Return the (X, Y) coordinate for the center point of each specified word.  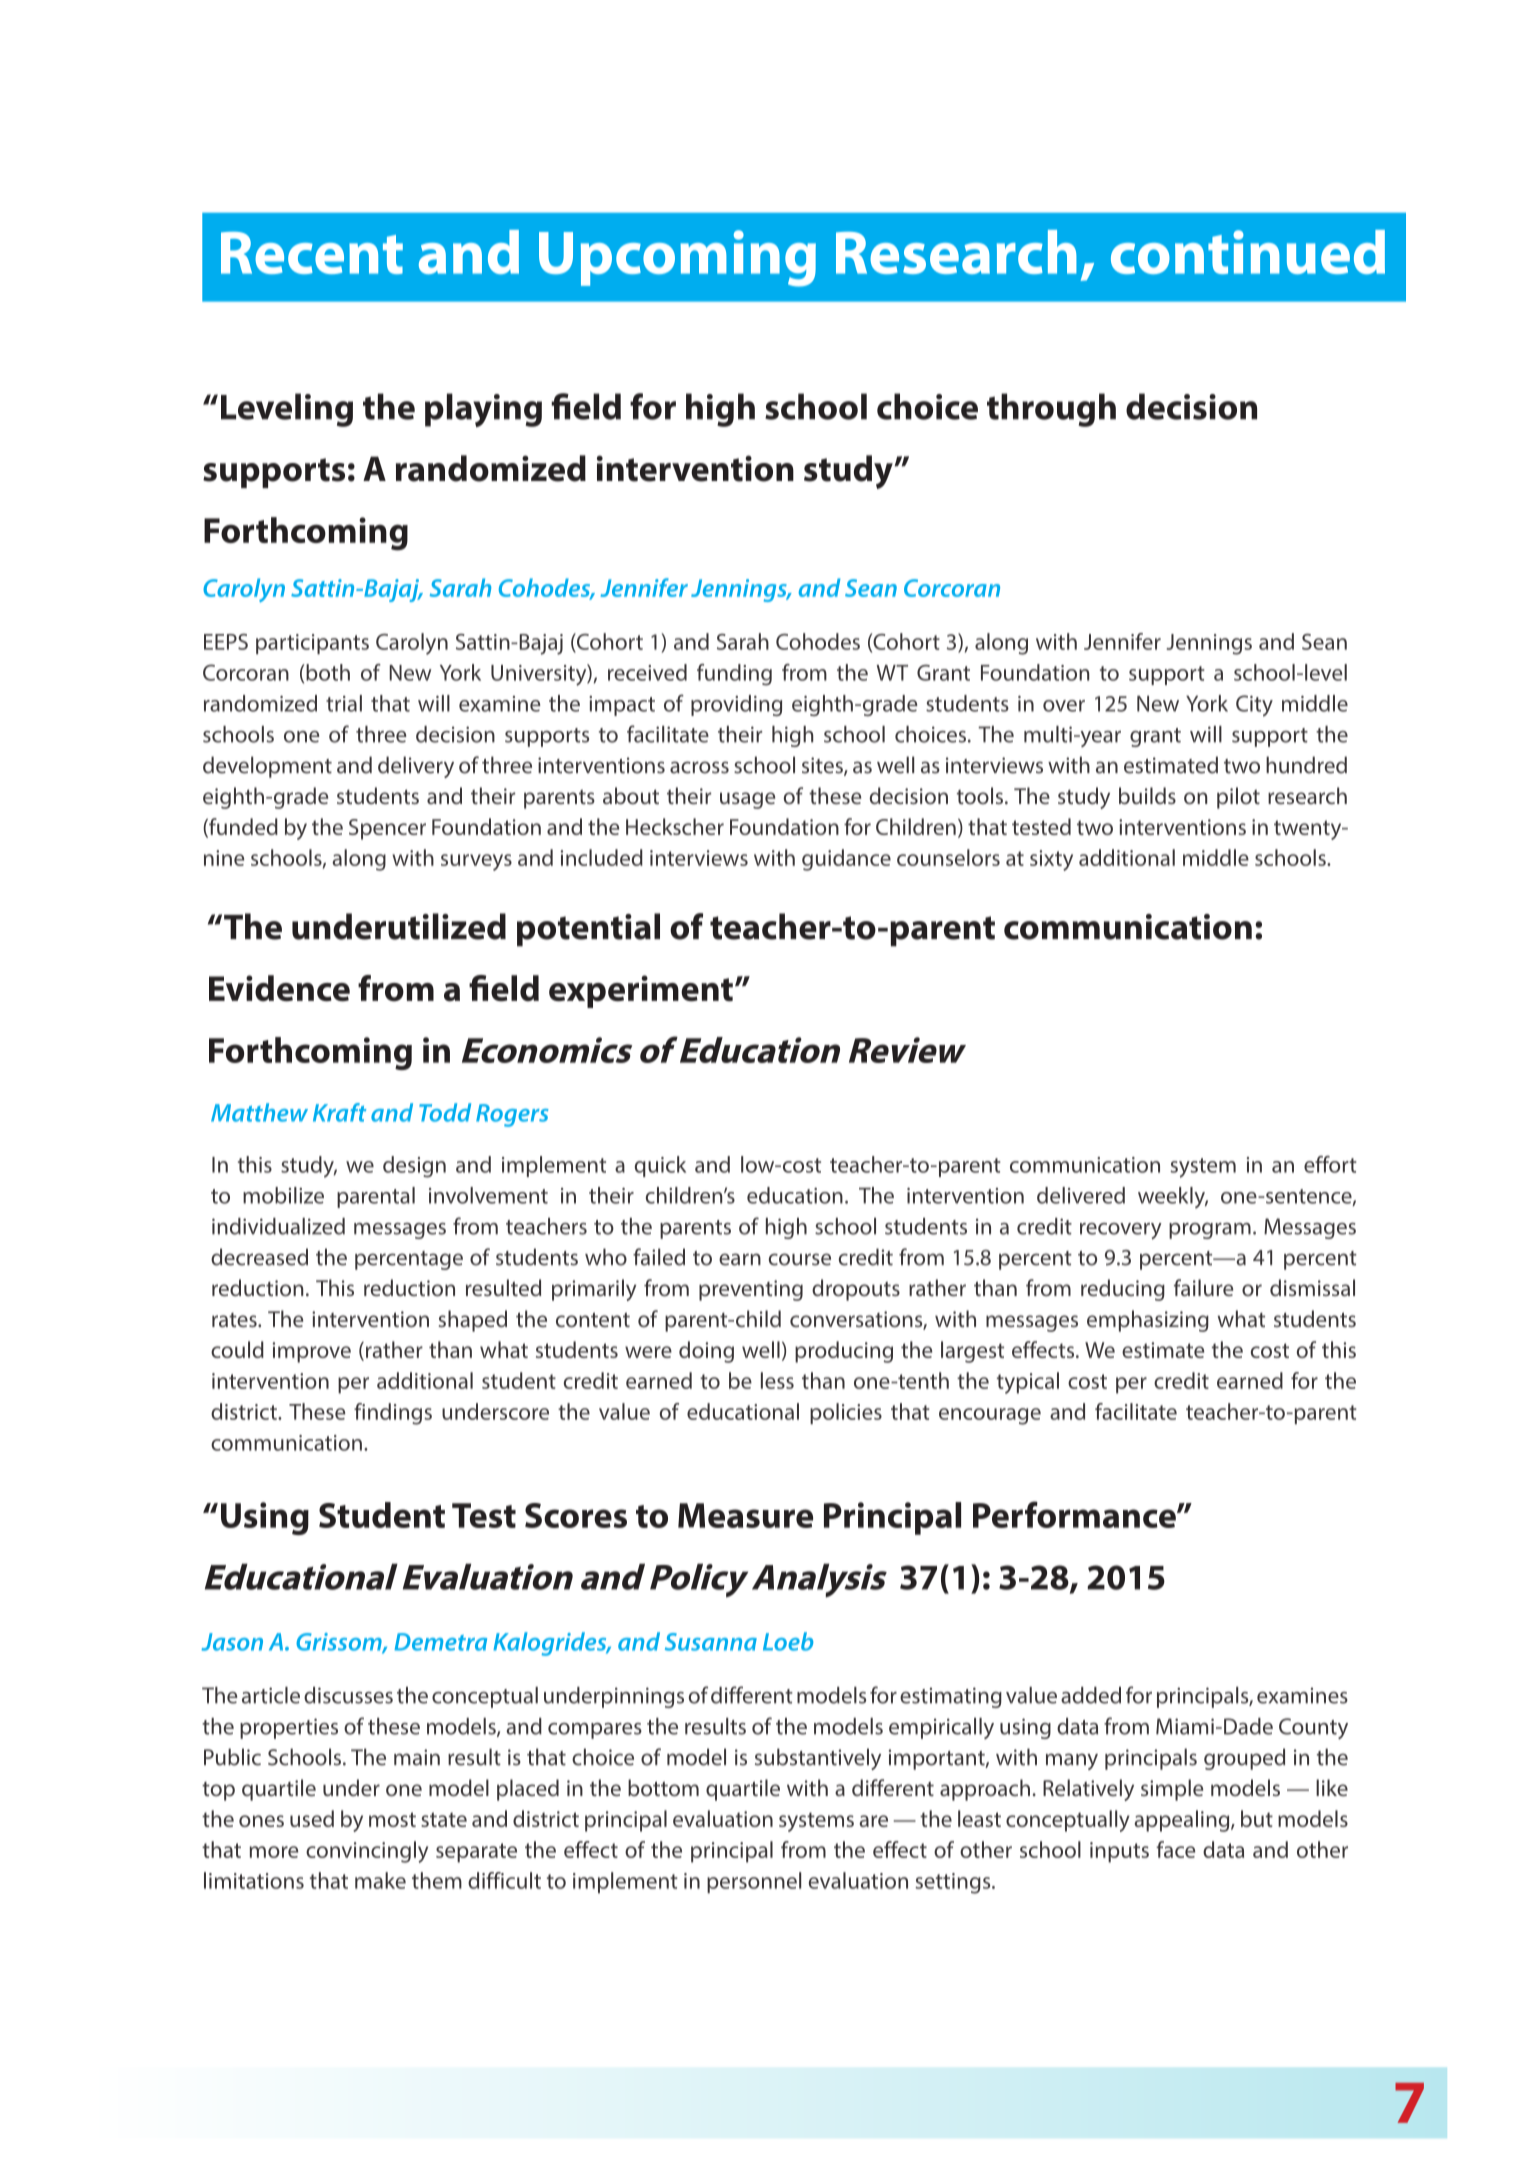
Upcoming (677, 258)
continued (1248, 252)
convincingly (367, 1852)
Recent (312, 253)
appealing (1183, 1821)
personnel (754, 1882)
